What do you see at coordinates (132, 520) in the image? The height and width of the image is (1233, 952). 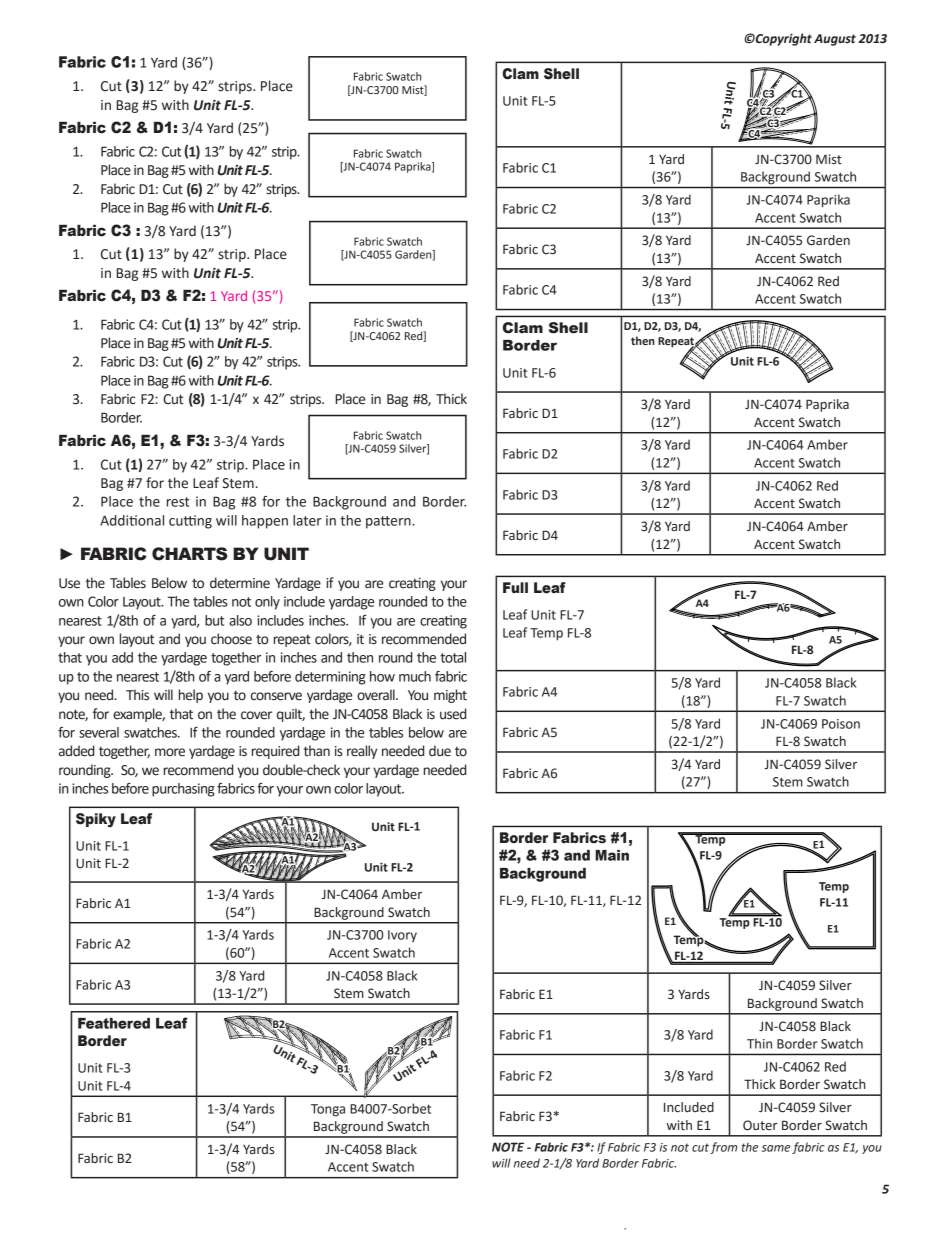 I see `Additional` at bounding box center [132, 520].
